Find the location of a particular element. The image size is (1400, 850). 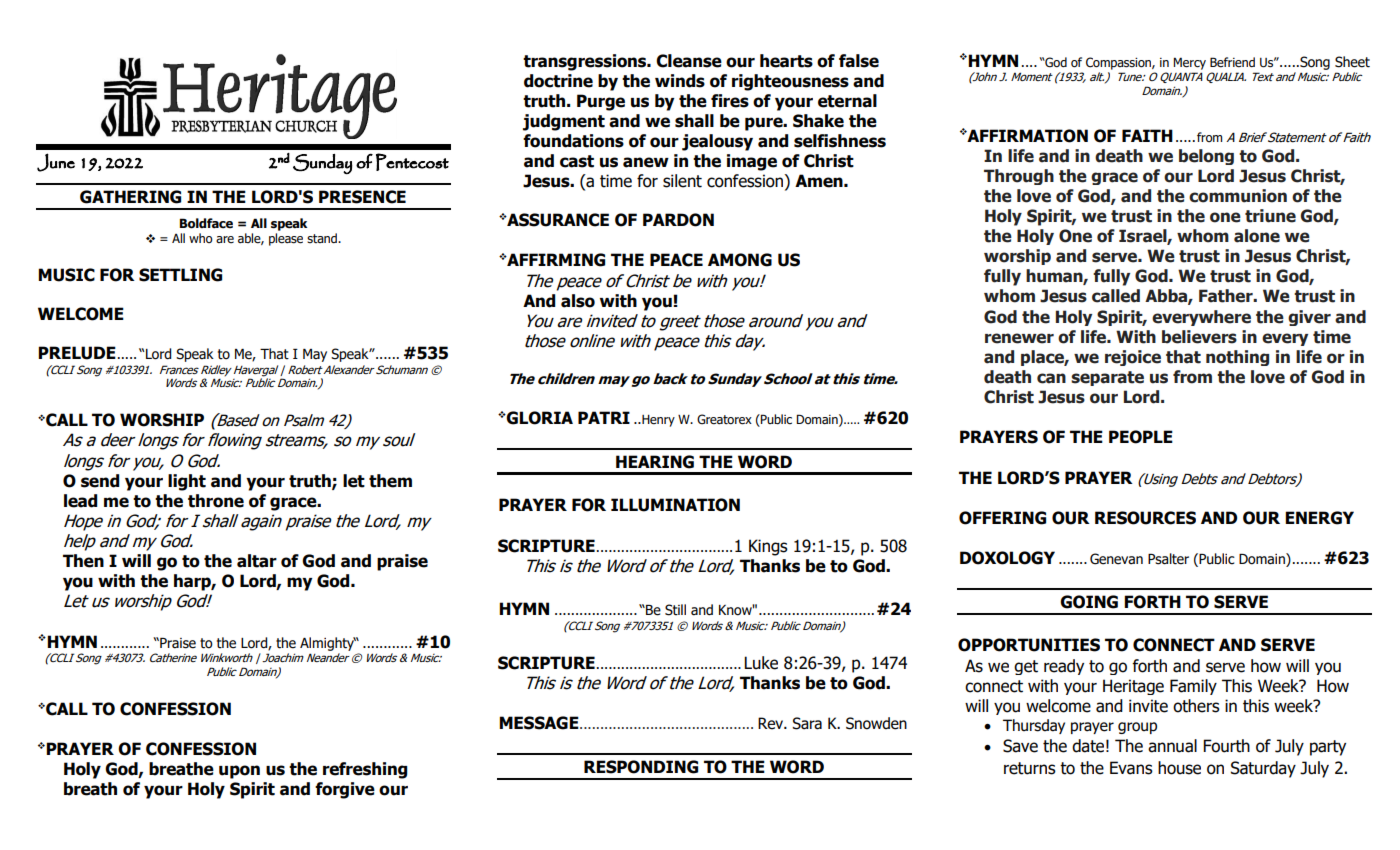

also is located at coordinates (578, 301).
